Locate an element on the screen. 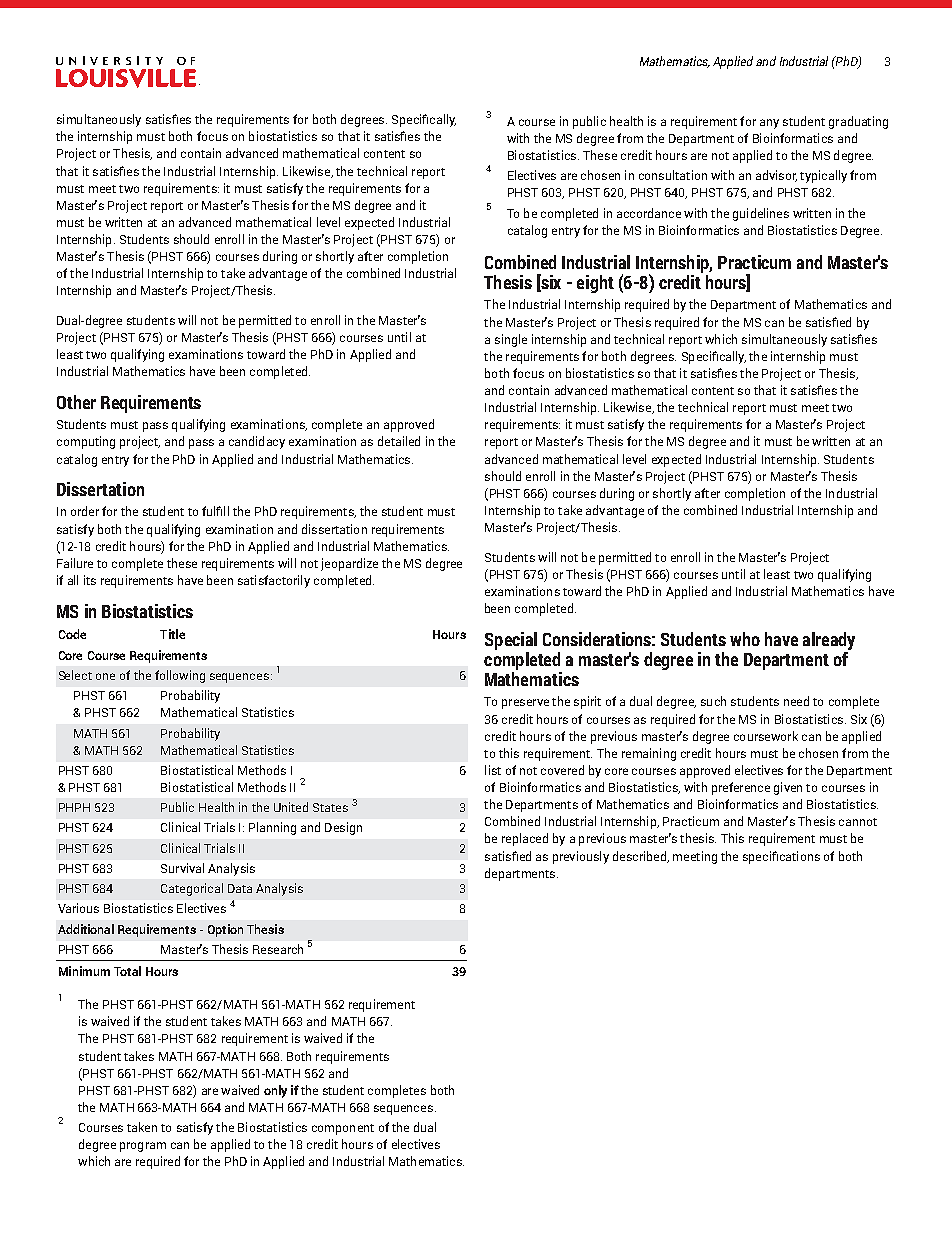 The width and height of the screenshot is (952, 1233). Title is located at coordinates (172, 634).
